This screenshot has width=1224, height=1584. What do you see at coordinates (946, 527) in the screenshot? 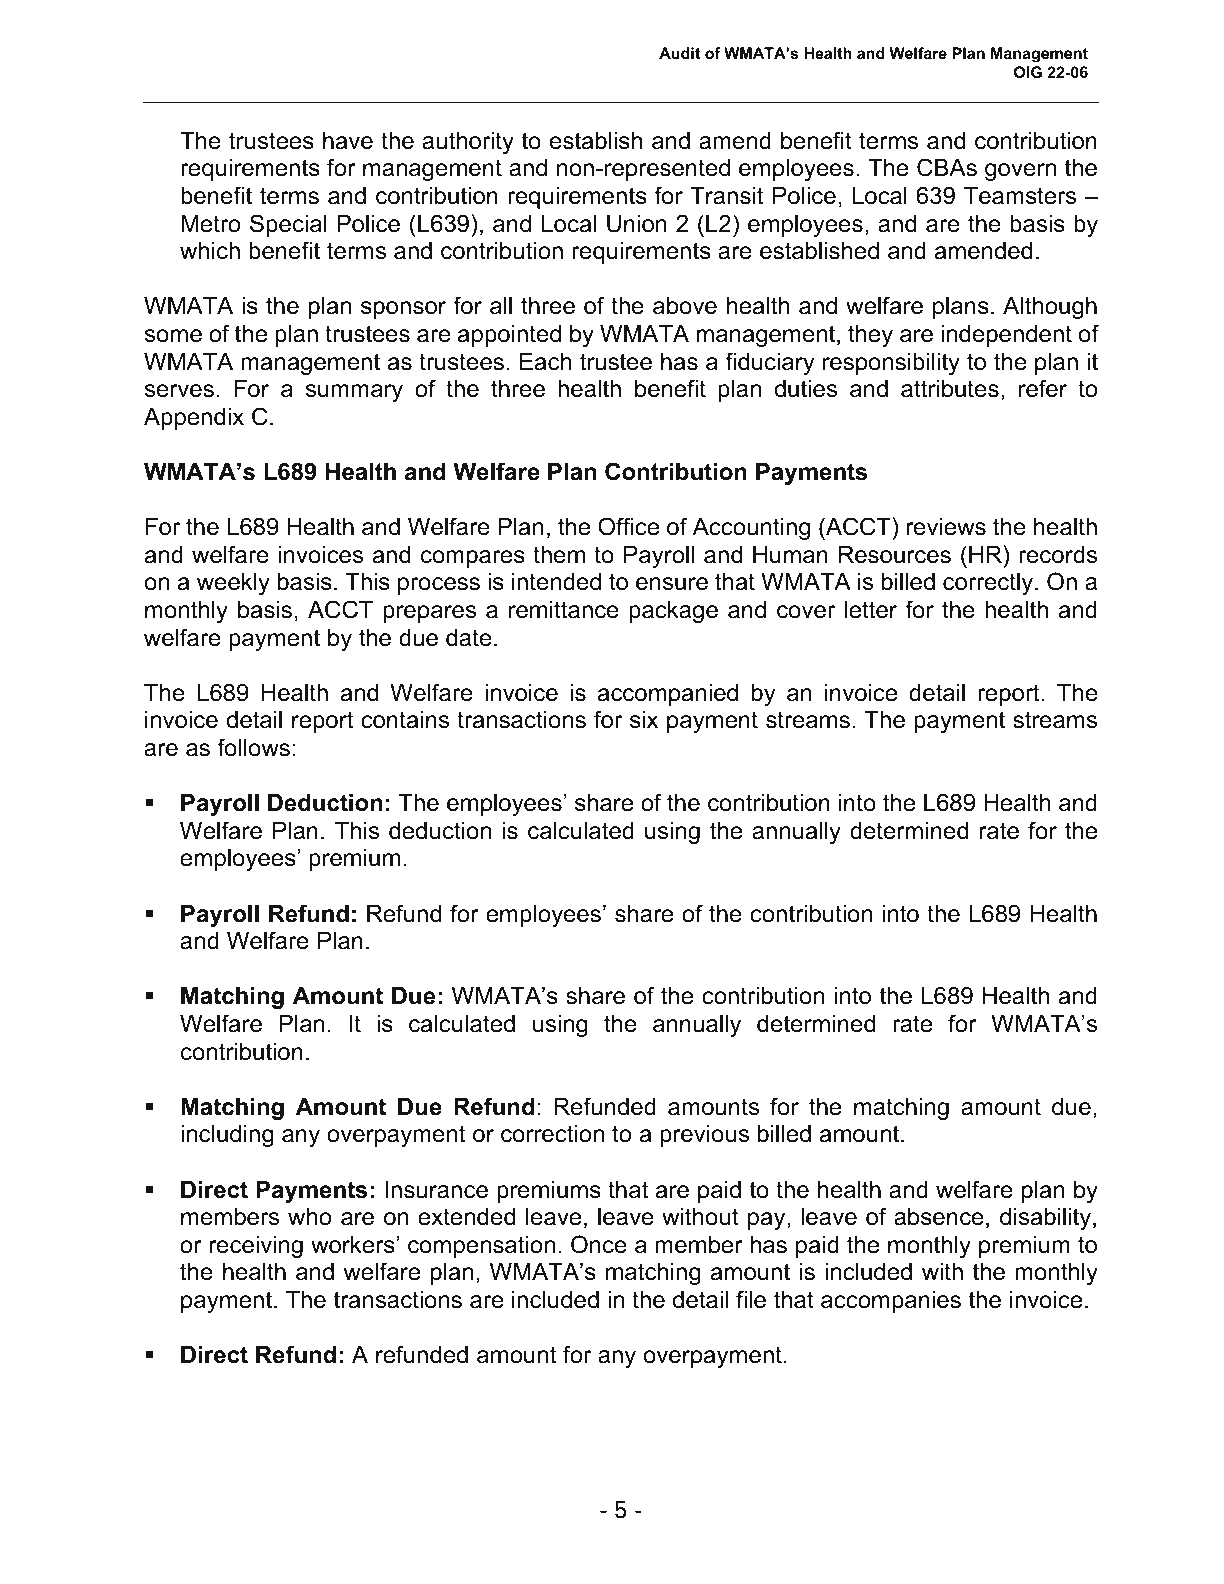
I see `reviews` at bounding box center [946, 527].
